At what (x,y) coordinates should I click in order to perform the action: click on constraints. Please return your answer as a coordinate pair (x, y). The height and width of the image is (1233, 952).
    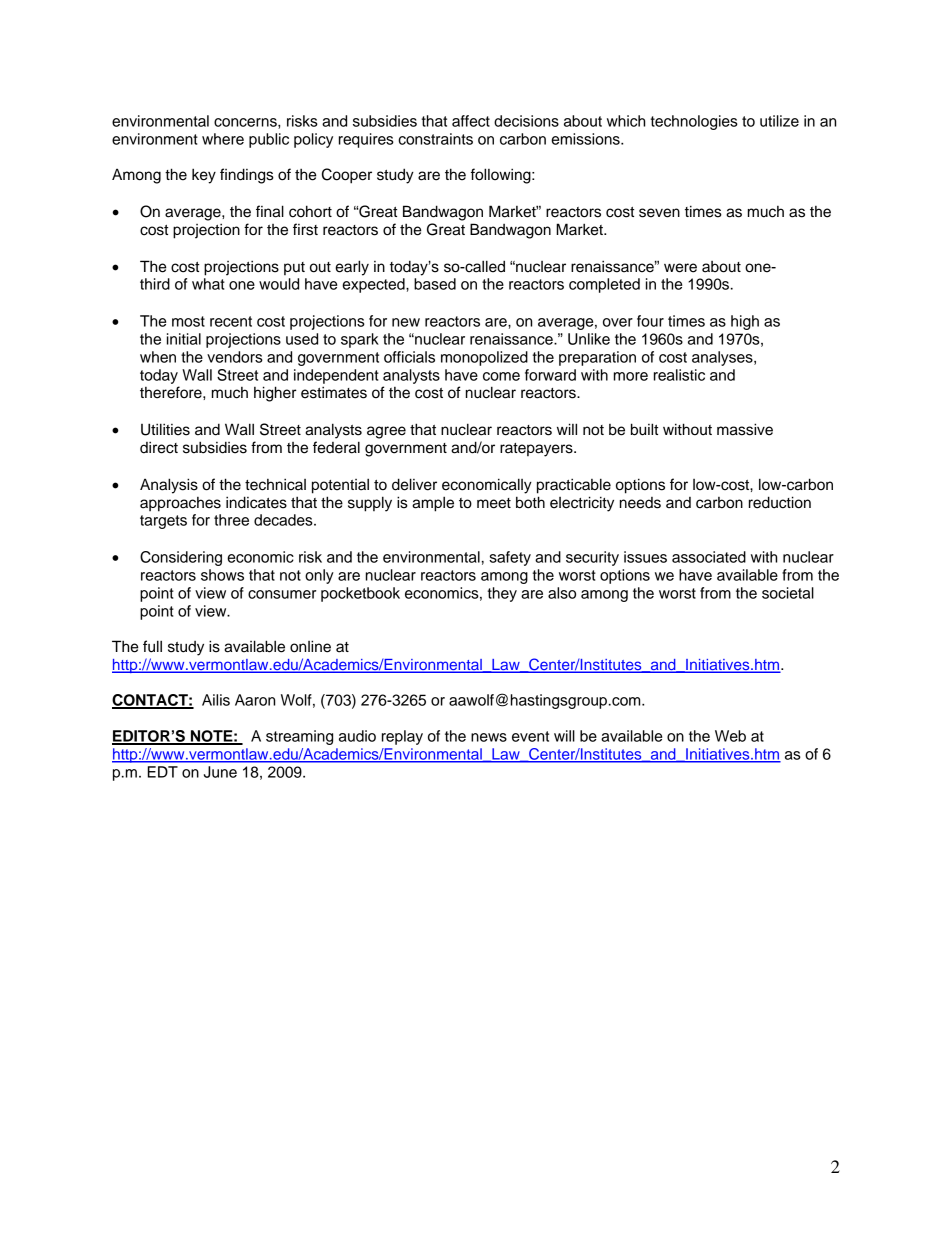
    Looking at the image, I should click on (435, 139).
